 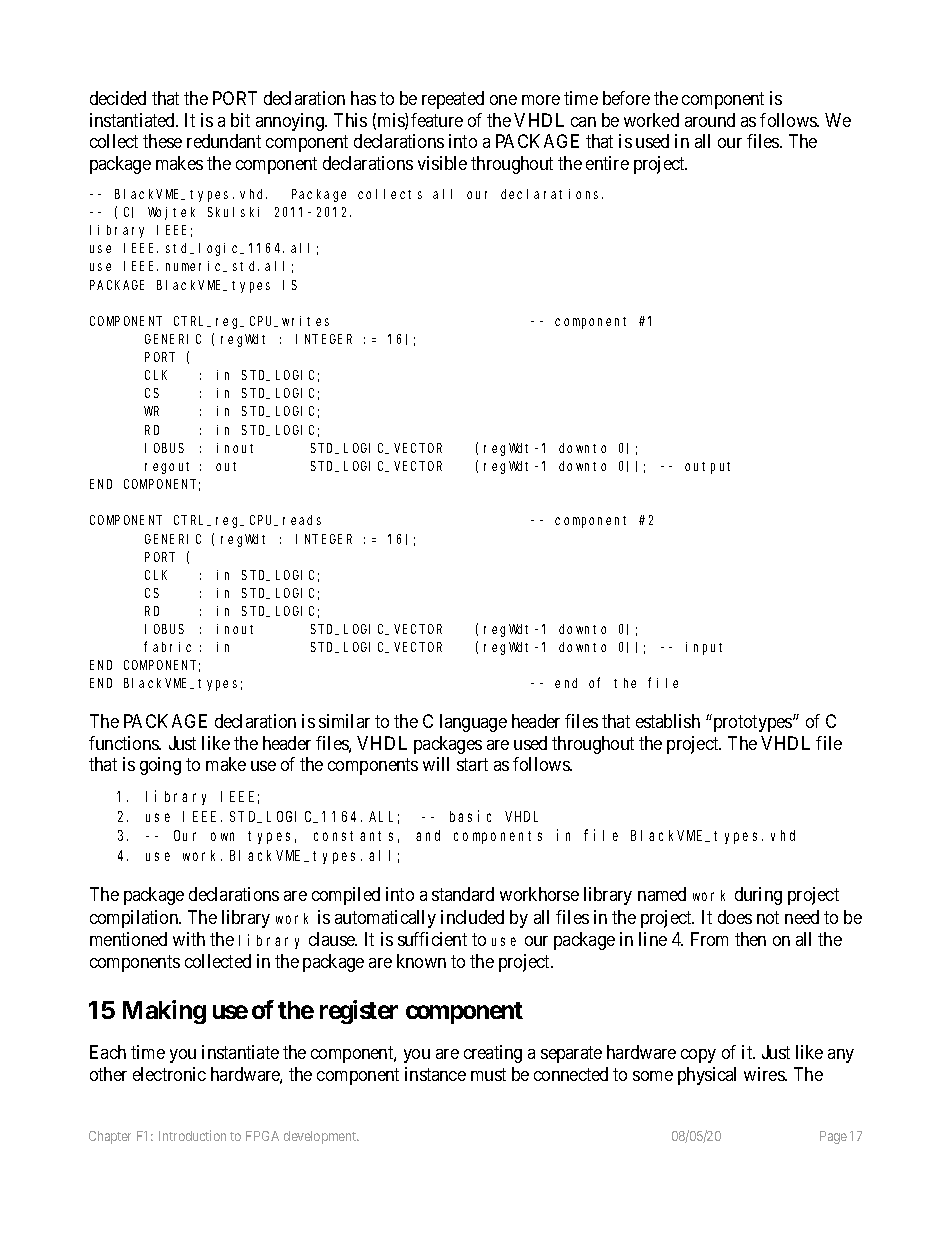 What do you see at coordinates (135, 919) in the screenshot?
I see `compilation` at bounding box center [135, 919].
